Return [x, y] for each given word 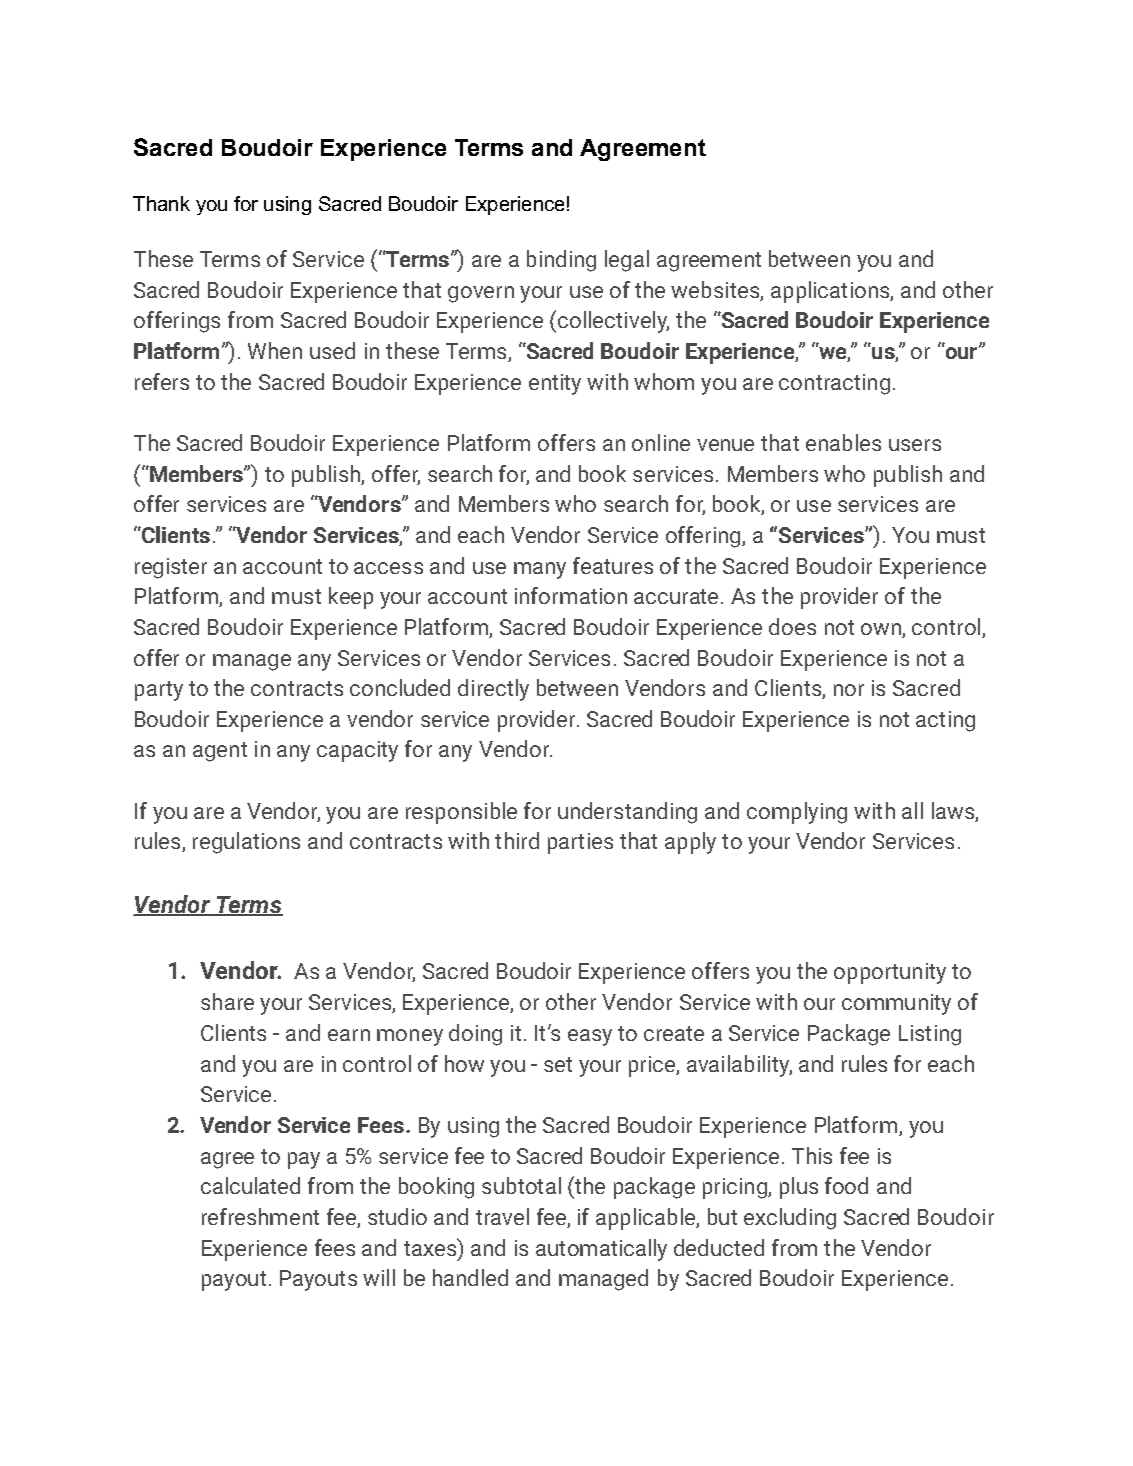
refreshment [260, 1216]
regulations [246, 843]
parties [580, 843]
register [171, 568]
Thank [161, 203]
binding [561, 261]
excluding [790, 1219]
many [540, 570]
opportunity [890, 973]
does [792, 626]
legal [627, 261]
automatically [601, 1250]
